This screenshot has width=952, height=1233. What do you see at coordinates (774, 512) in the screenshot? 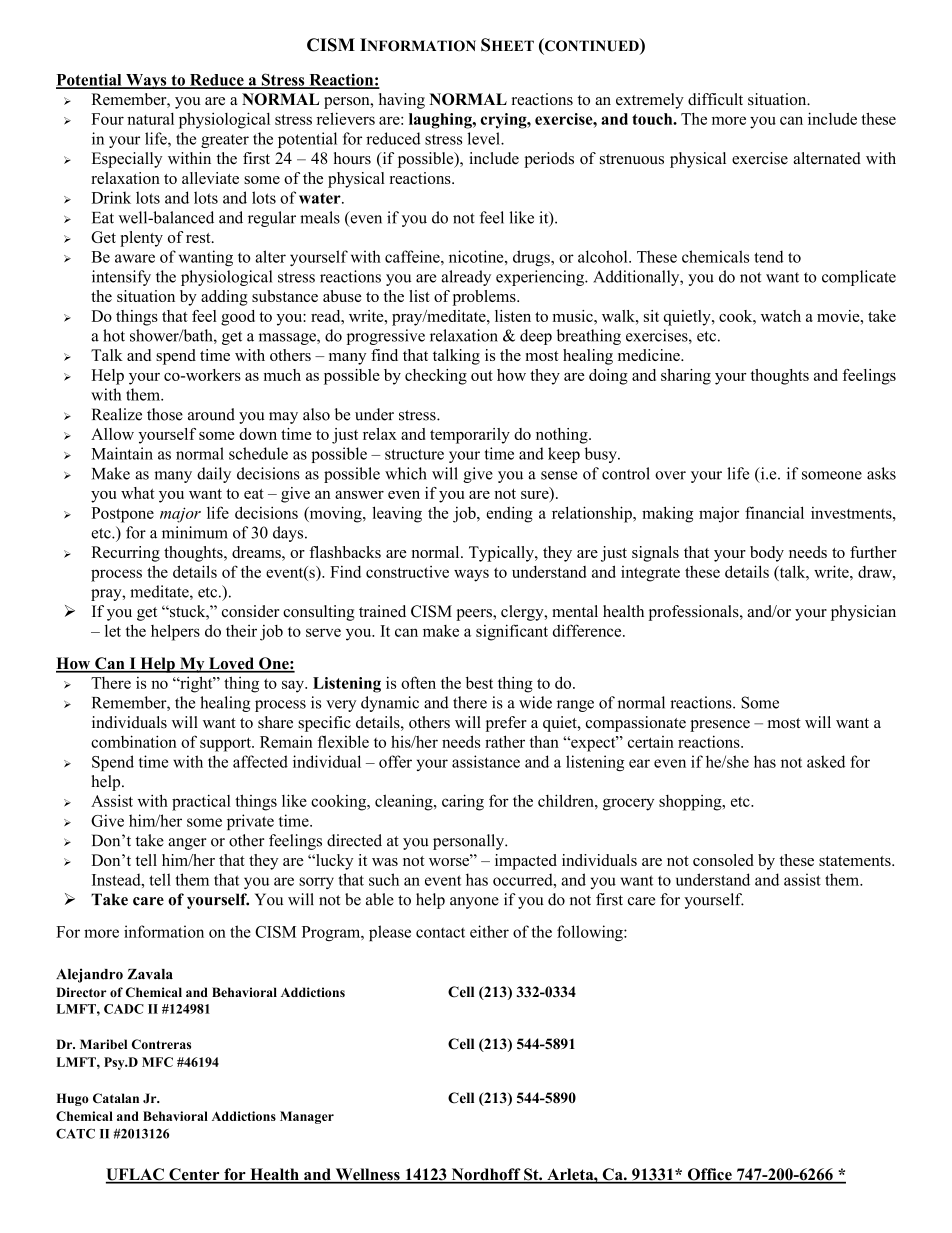
I see `financial` at bounding box center [774, 512].
